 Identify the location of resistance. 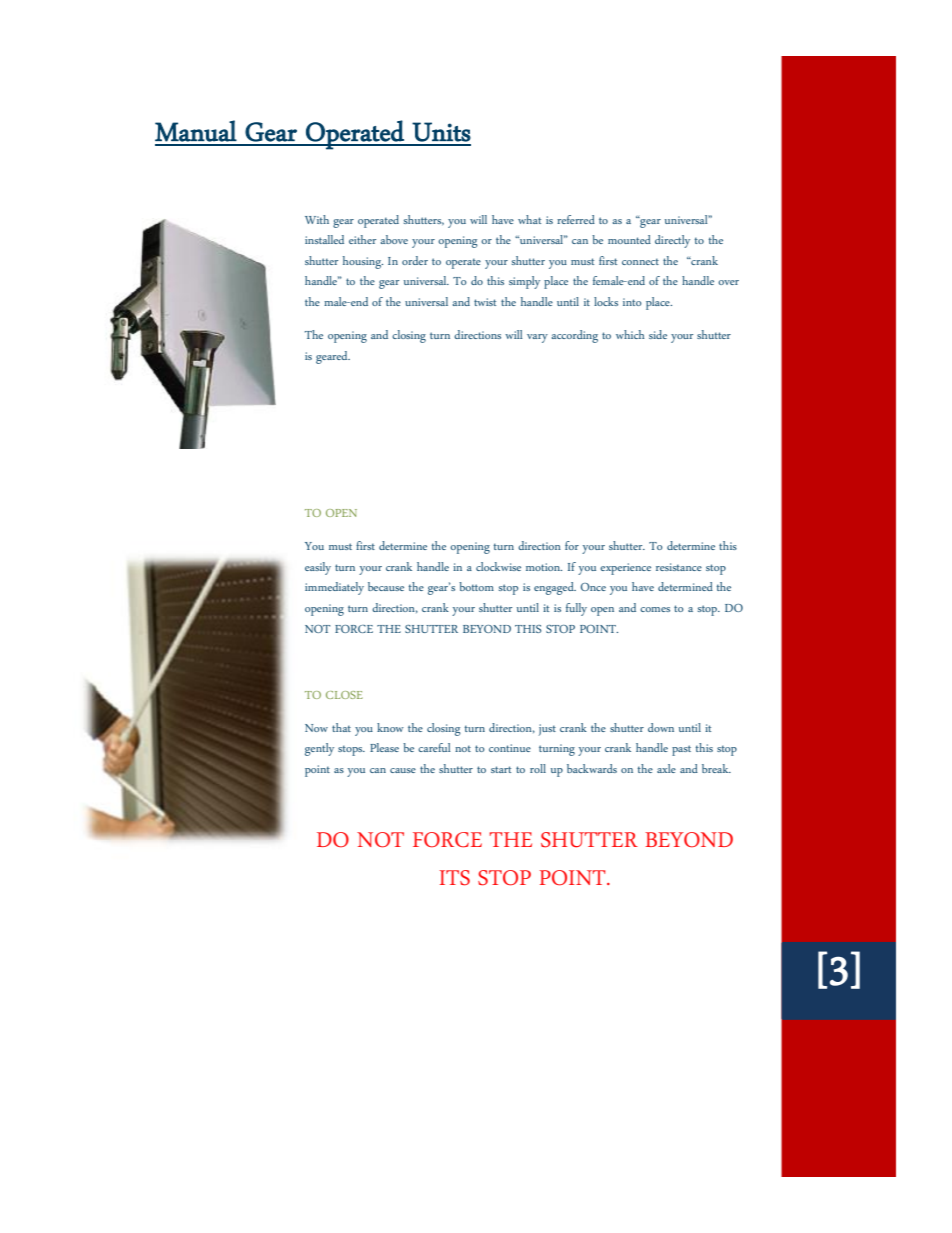
(679, 567).
